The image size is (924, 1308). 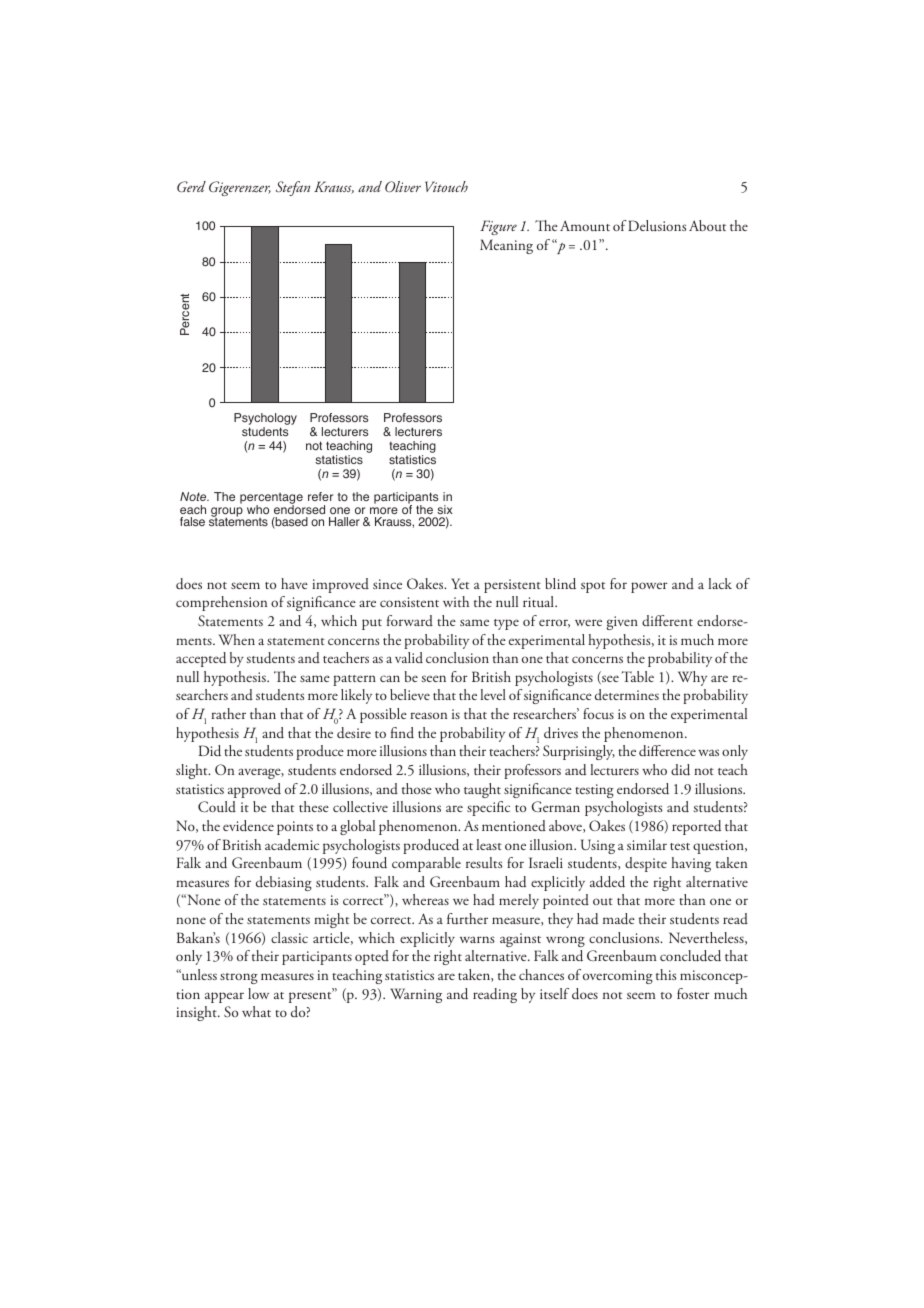 I want to click on Warning, so click(x=416, y=995).
